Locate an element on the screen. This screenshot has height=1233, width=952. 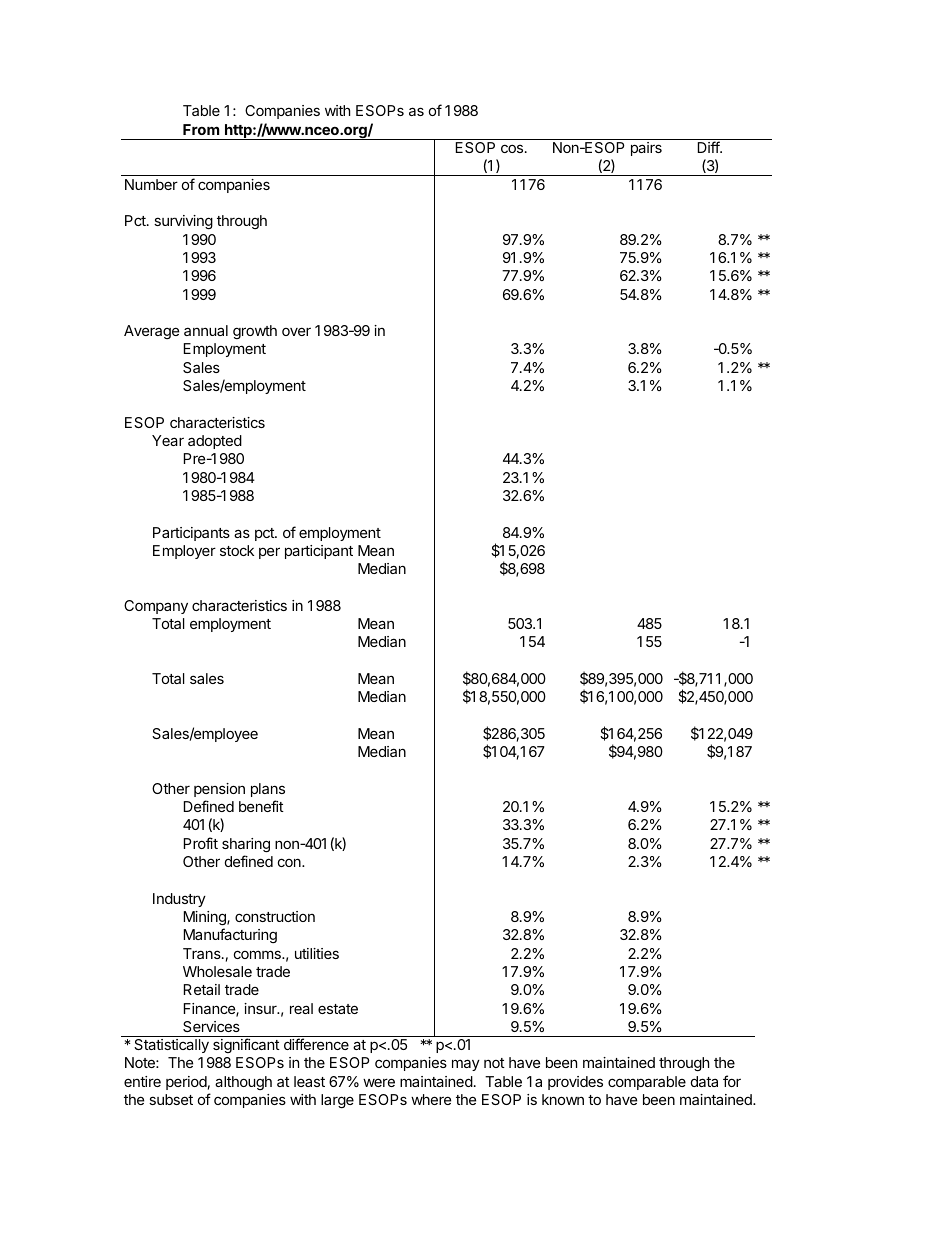
although is located at coordinates (243, 1083).
